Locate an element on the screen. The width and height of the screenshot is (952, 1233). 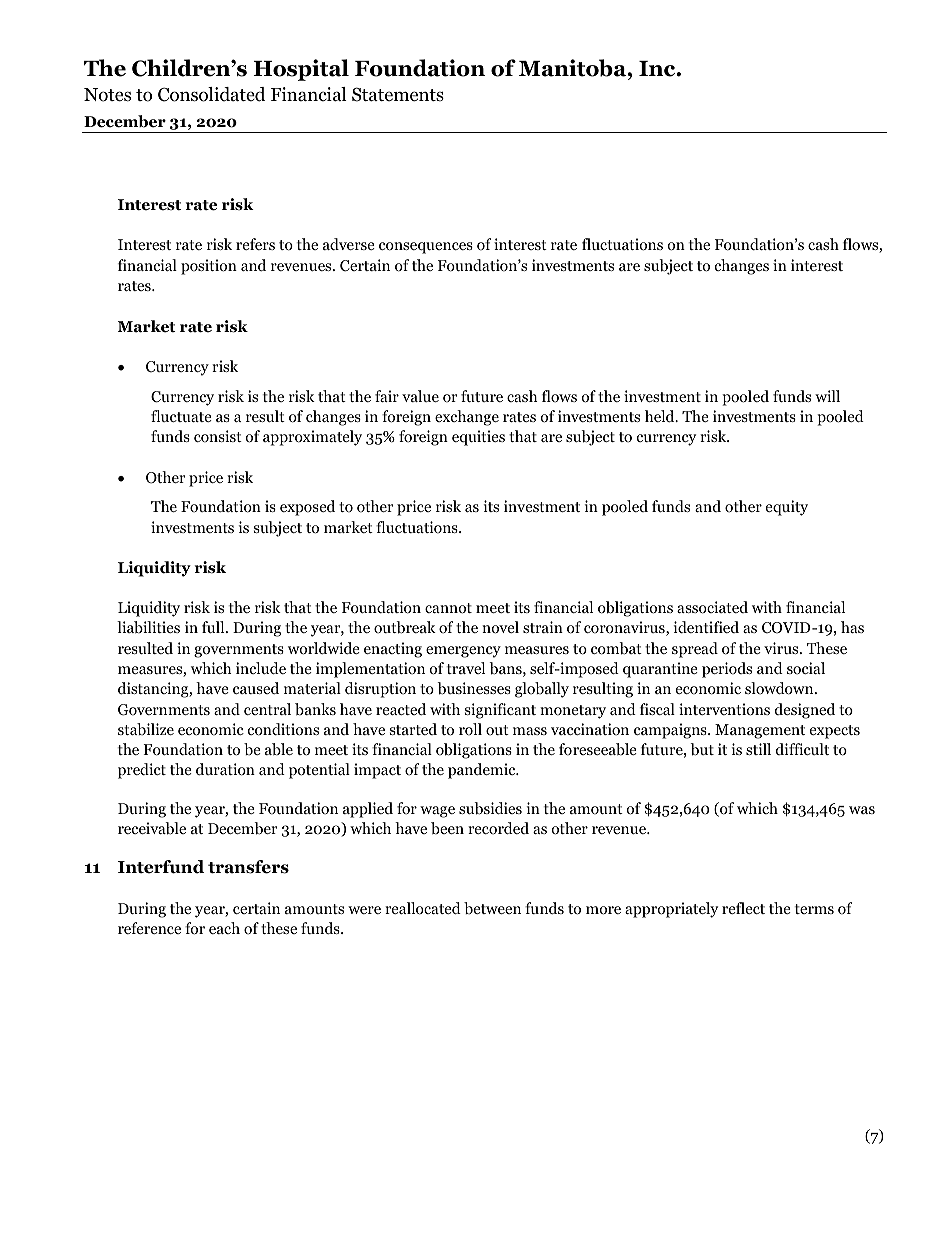
Statements is located at coordinates (398, 94).
